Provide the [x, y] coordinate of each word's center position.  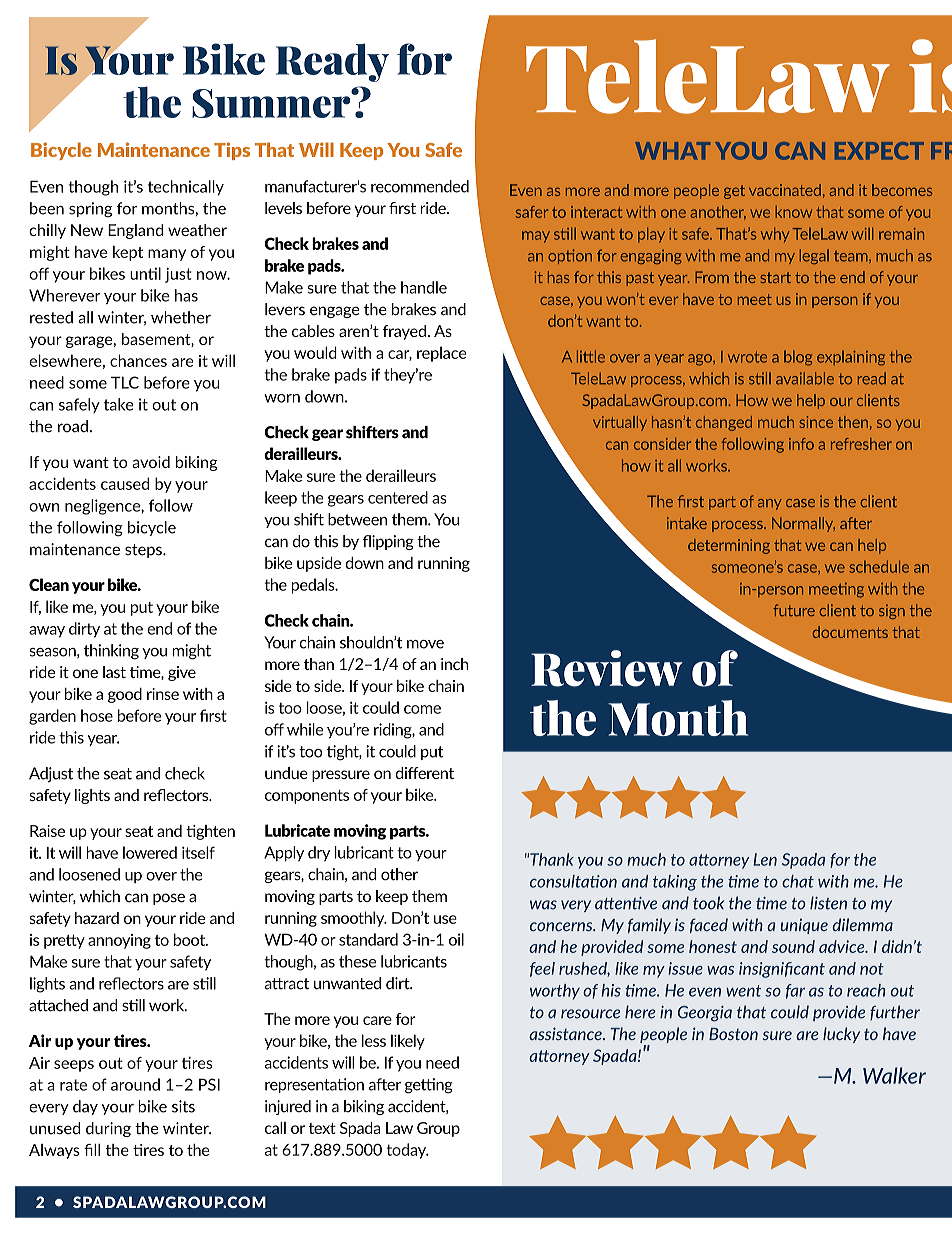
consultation [573, 881]
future [794, 610]
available [805, 378]
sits [183, 1106]
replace [442, 354]
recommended [420, 186]
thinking [111, 652]
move [425, 644]
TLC [125, 382]
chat [798, 881]
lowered [150, 852]
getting [429, 1086]
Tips [232, 151]
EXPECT [879, 151]
